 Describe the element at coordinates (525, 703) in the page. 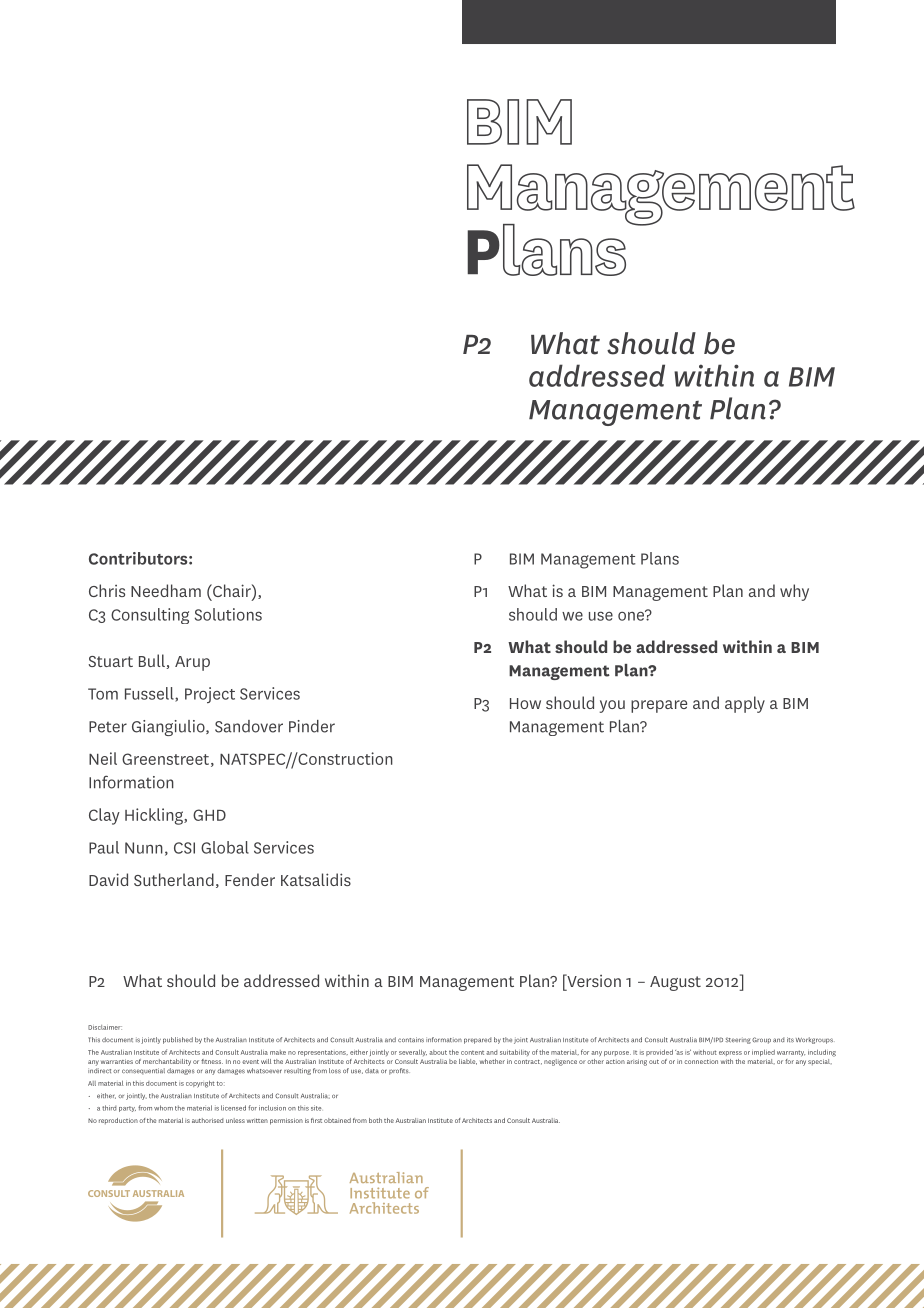

I see `How` at that location.
